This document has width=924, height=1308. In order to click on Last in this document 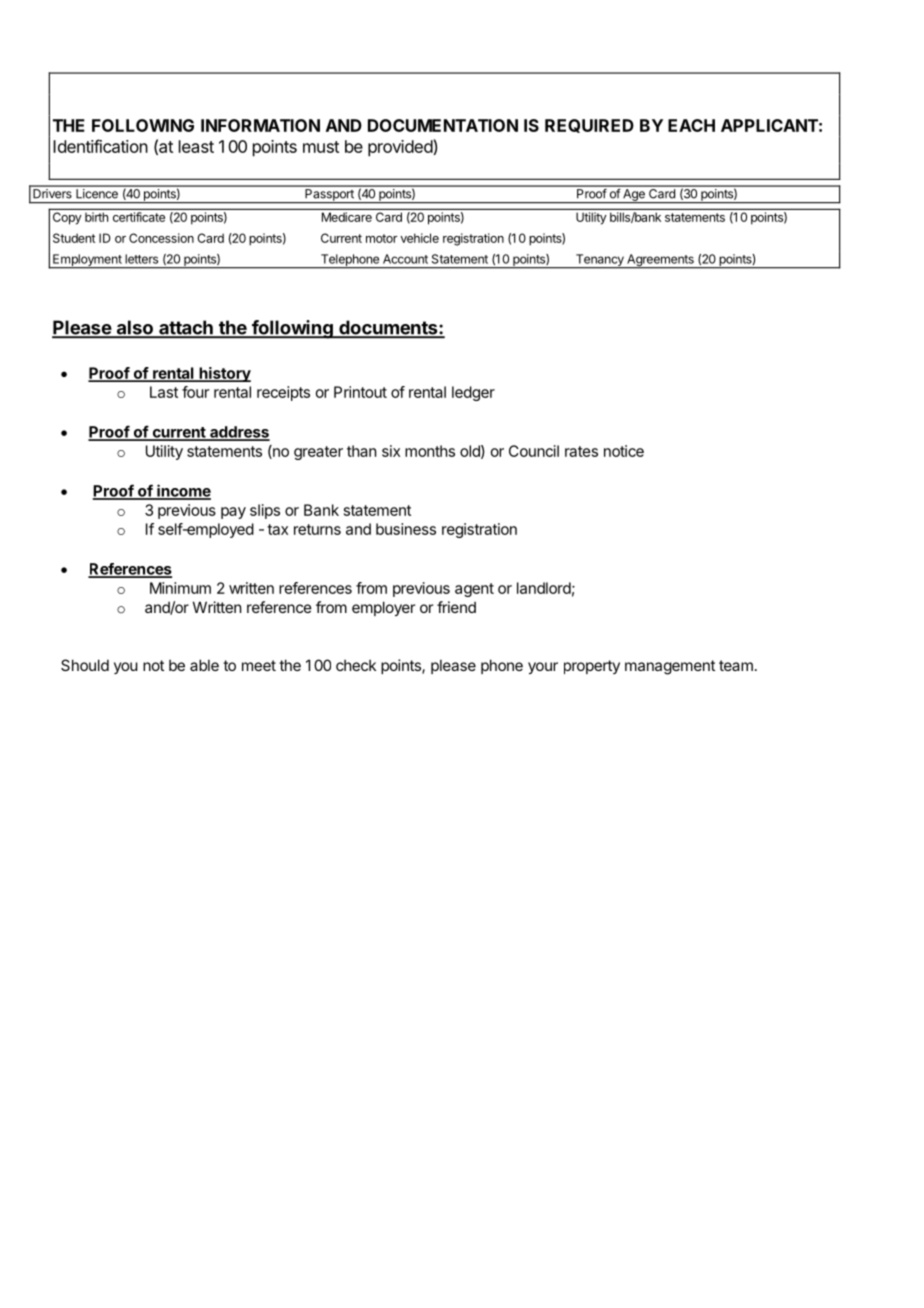, I will do `click(164, 392)`.
